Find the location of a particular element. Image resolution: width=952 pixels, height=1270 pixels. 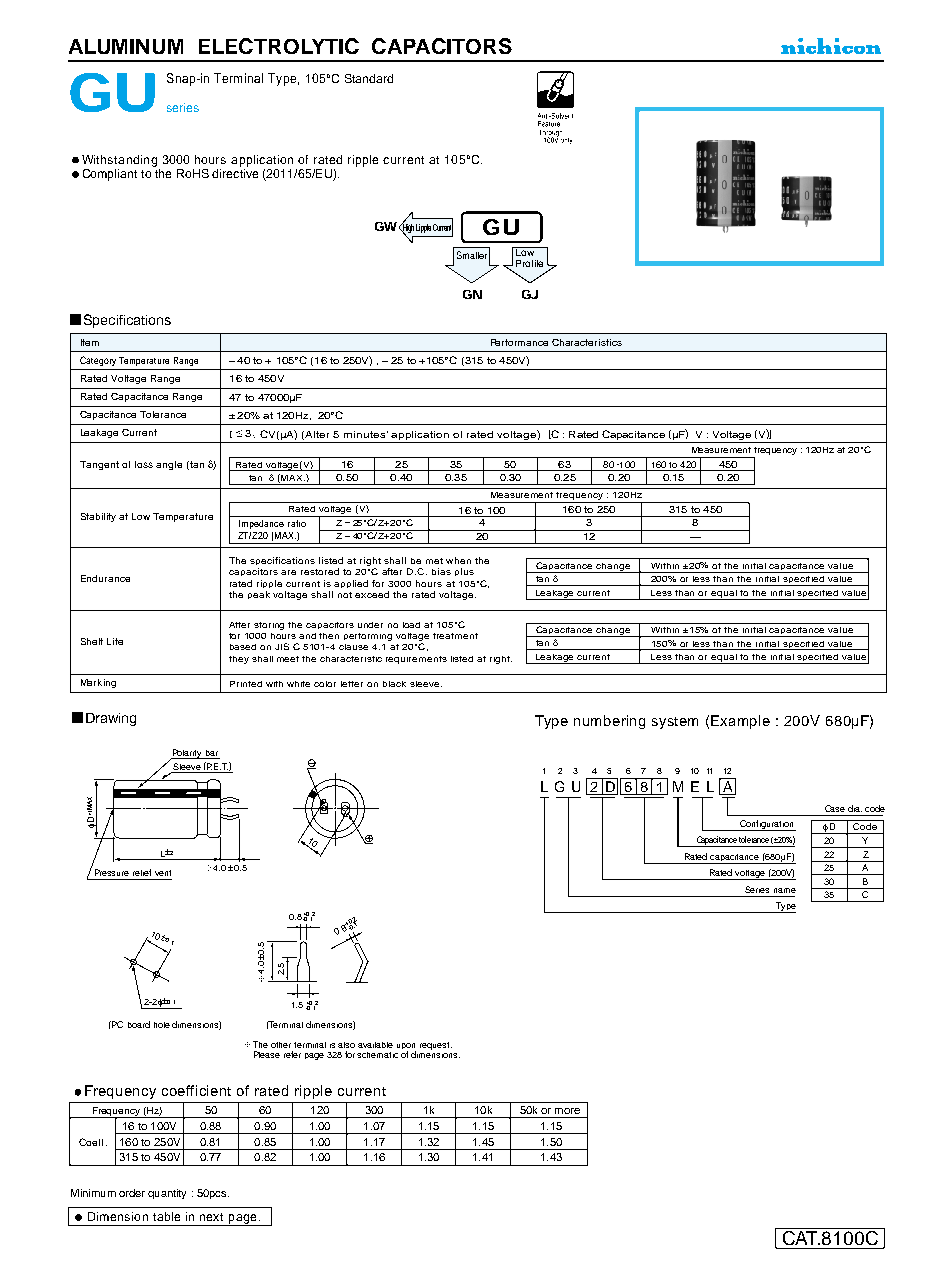

angle is located at coordinates (169, 465).
